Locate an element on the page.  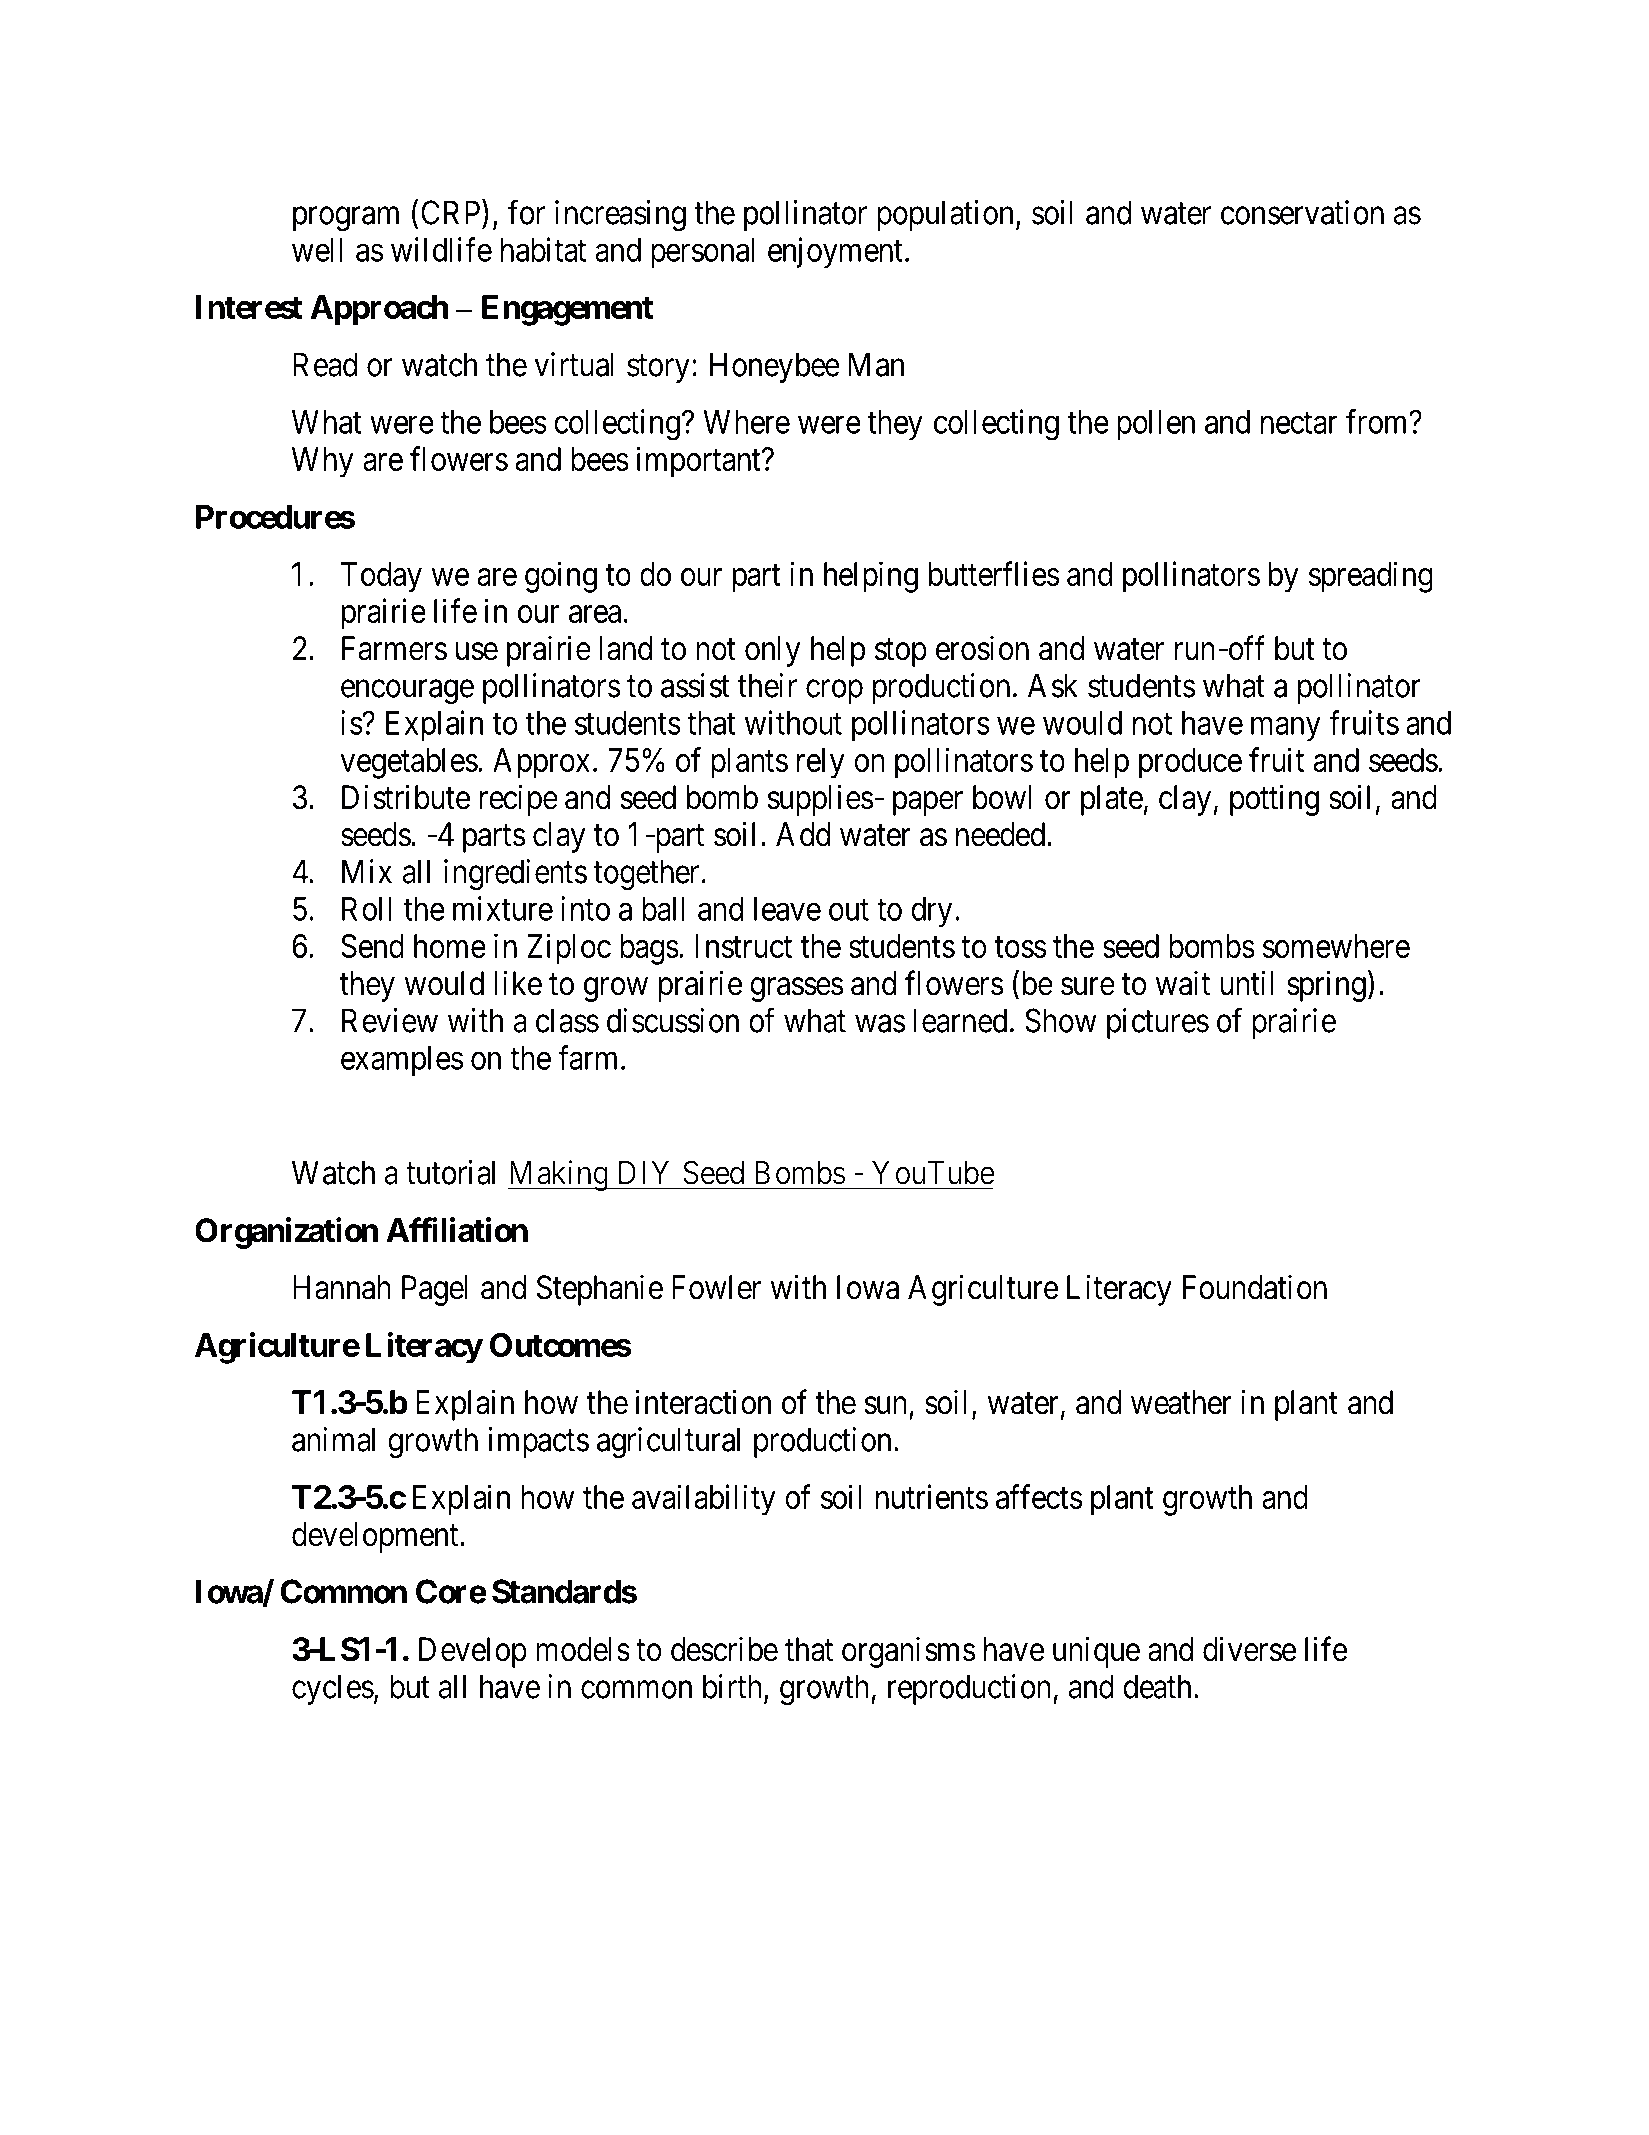
enjoyment is located at coordinates (835, 252).
